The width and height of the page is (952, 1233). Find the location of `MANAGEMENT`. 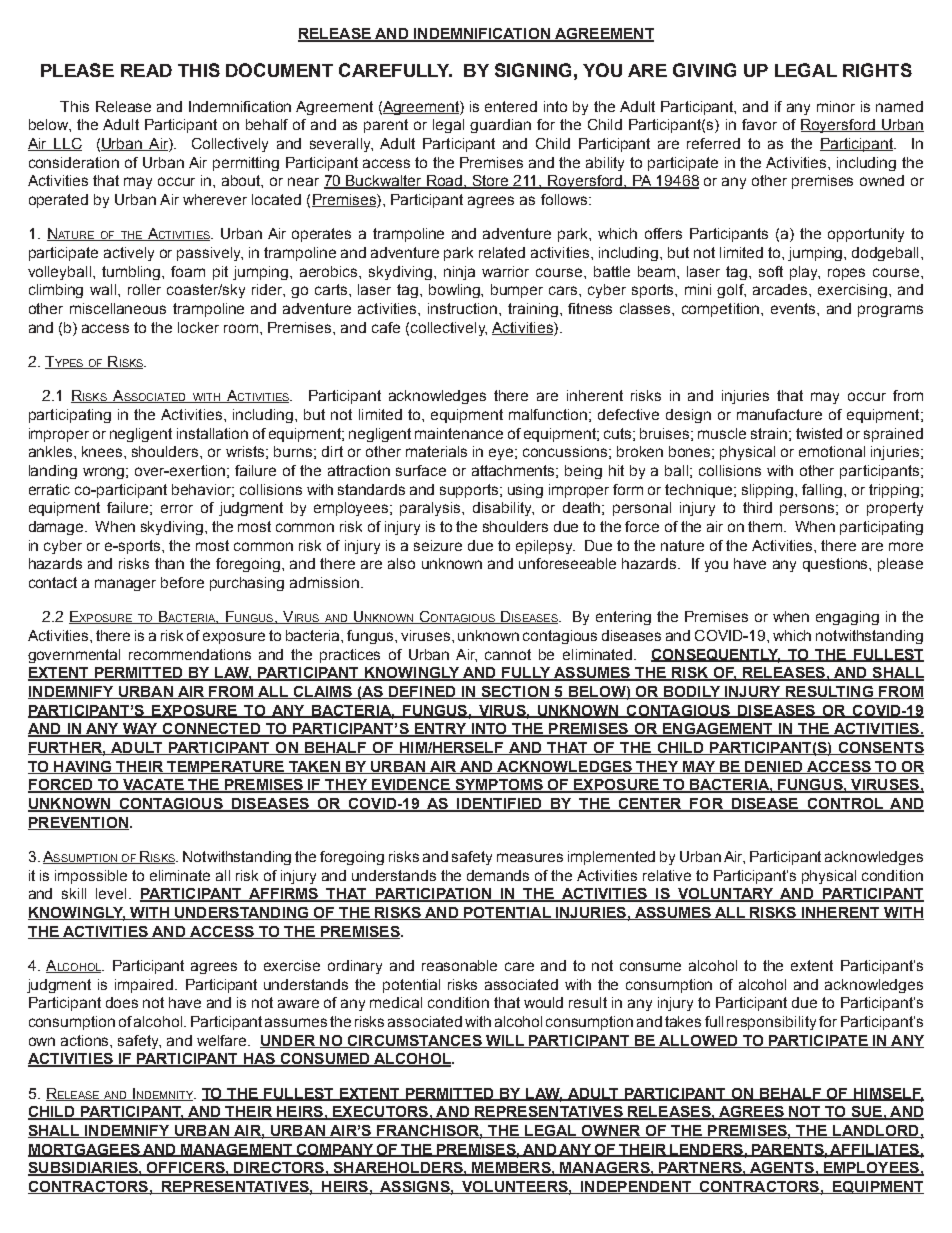

MANAGEMENT is located at coordinates (236, 1150).
